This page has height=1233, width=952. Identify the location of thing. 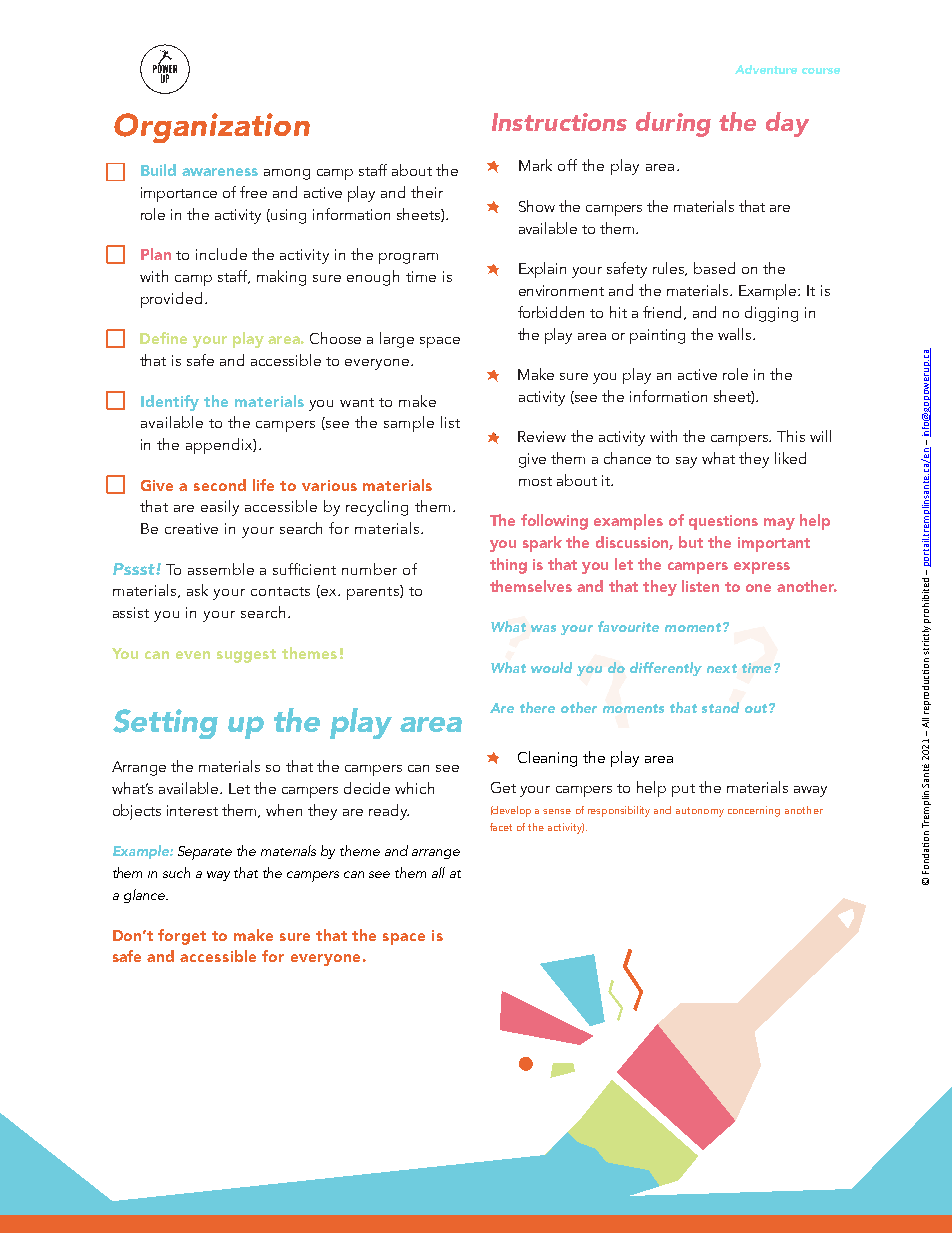
(508, 566).
